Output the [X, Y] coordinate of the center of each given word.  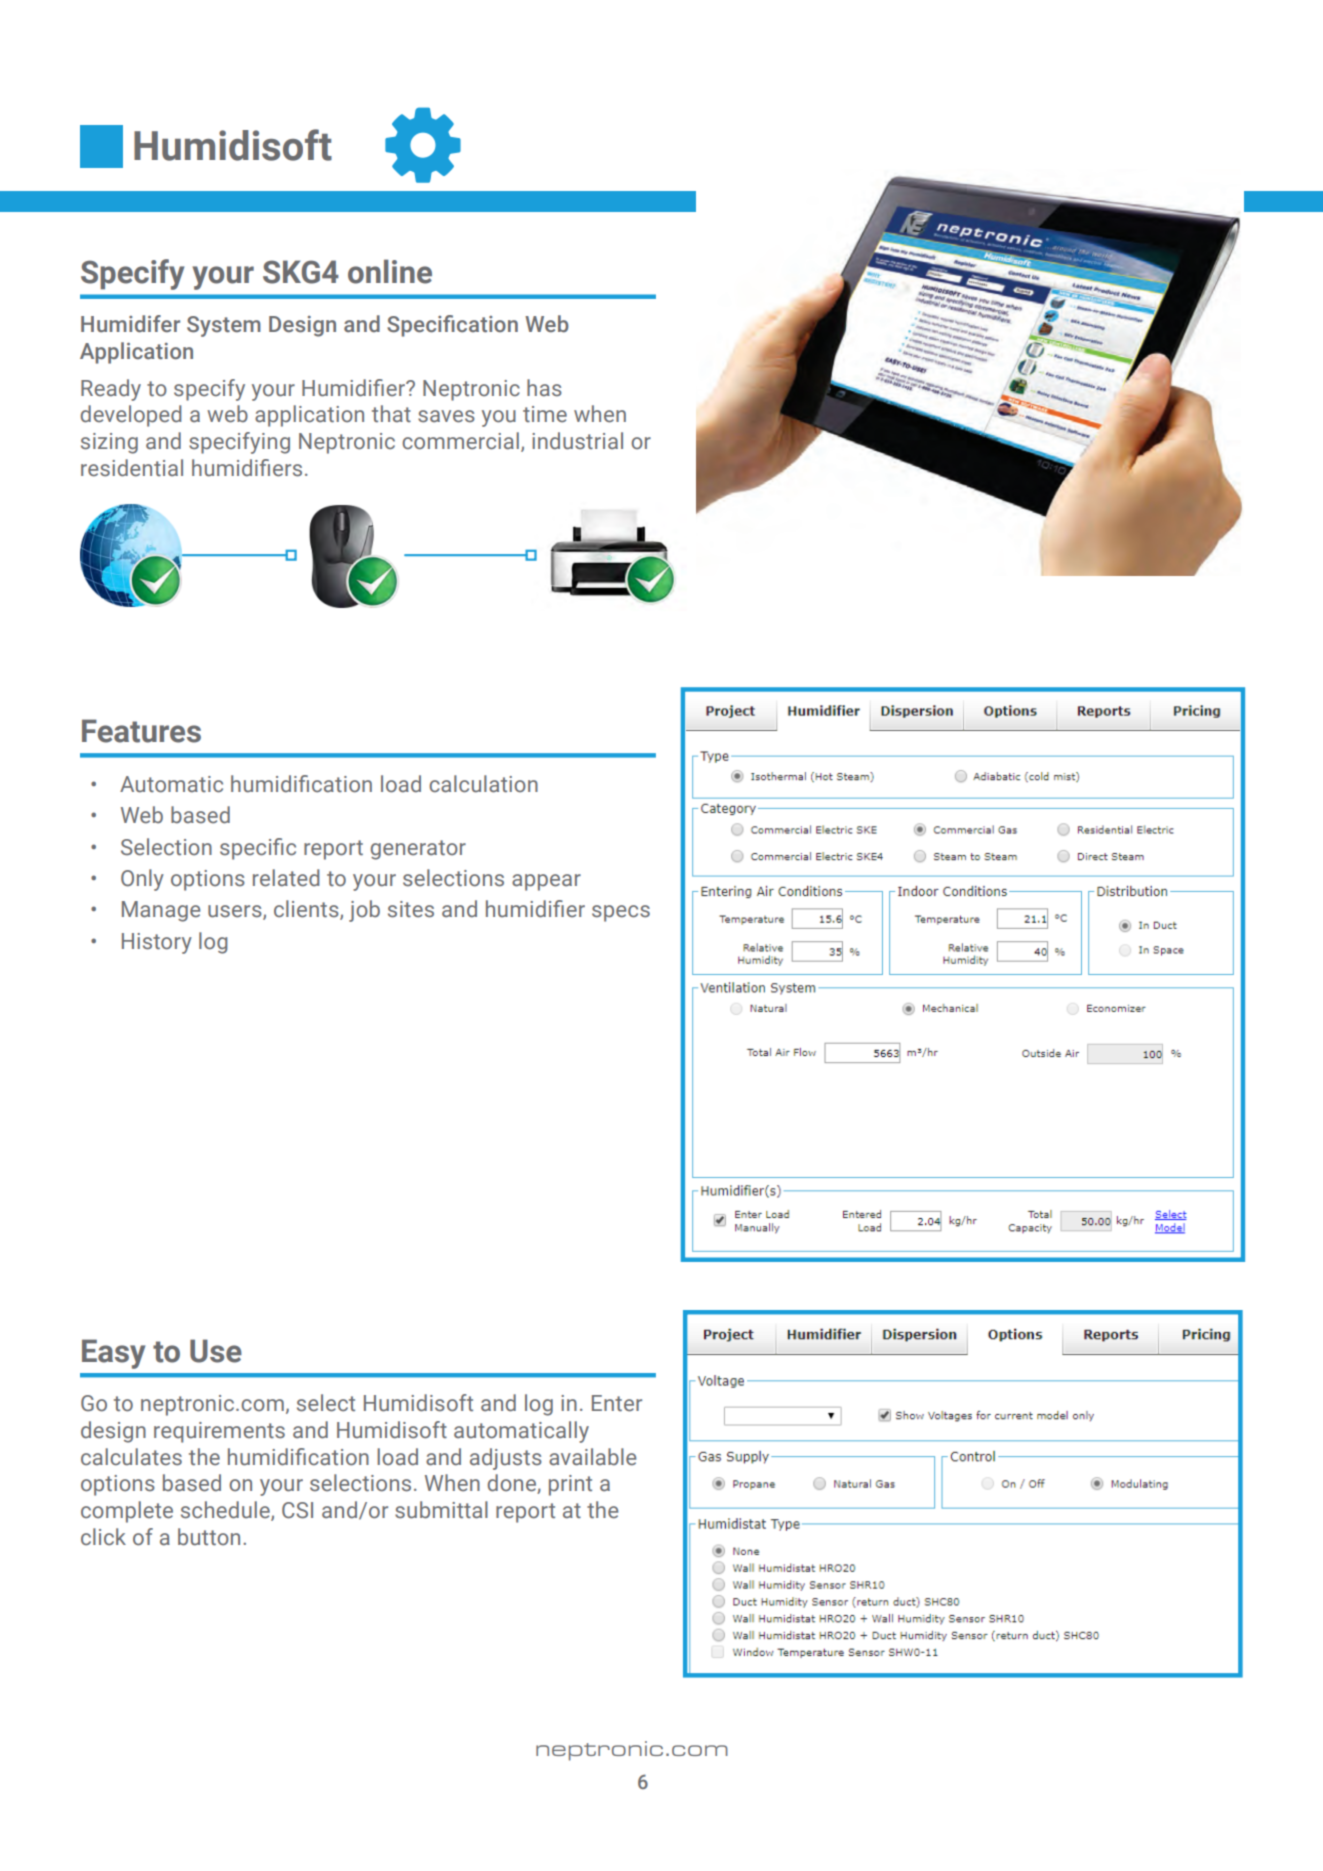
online [390, 271]
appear [546, 882]
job [364, 911]
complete [127, 1512]
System [224, 326]
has [544, 388]
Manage [161, 911]
